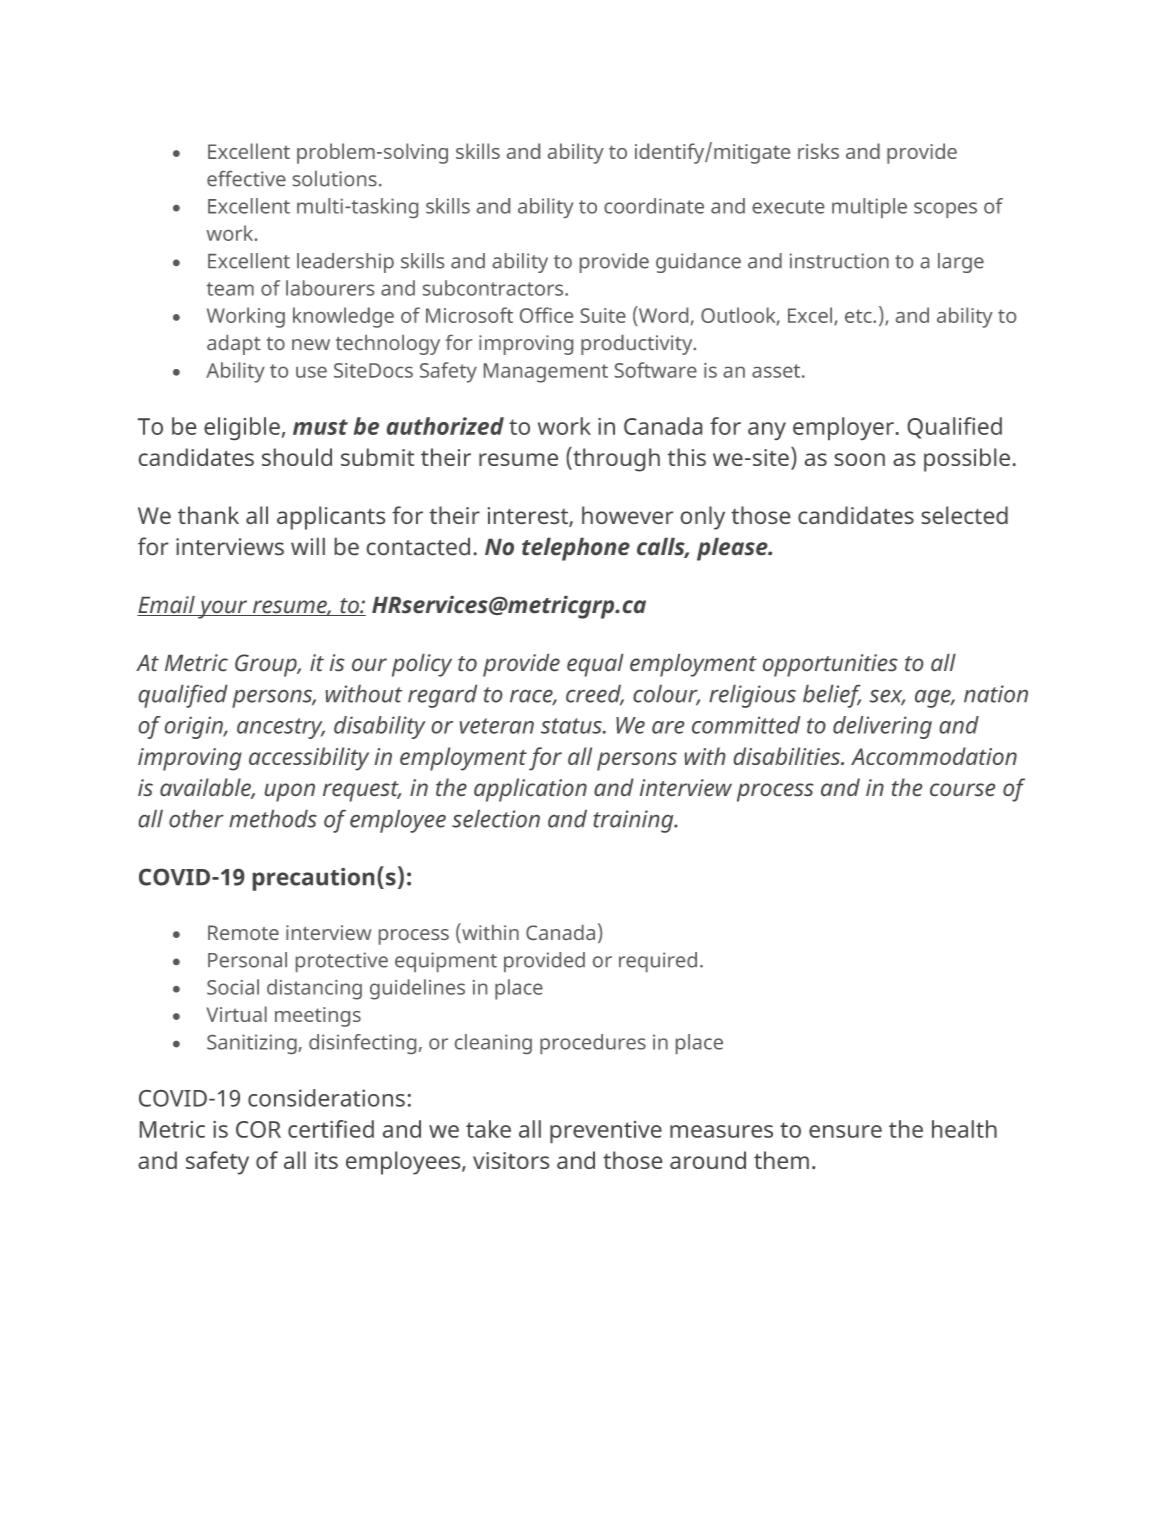 This screenshot has height=1513, width=1169. I want to click on eligible, so click(242, 428).
